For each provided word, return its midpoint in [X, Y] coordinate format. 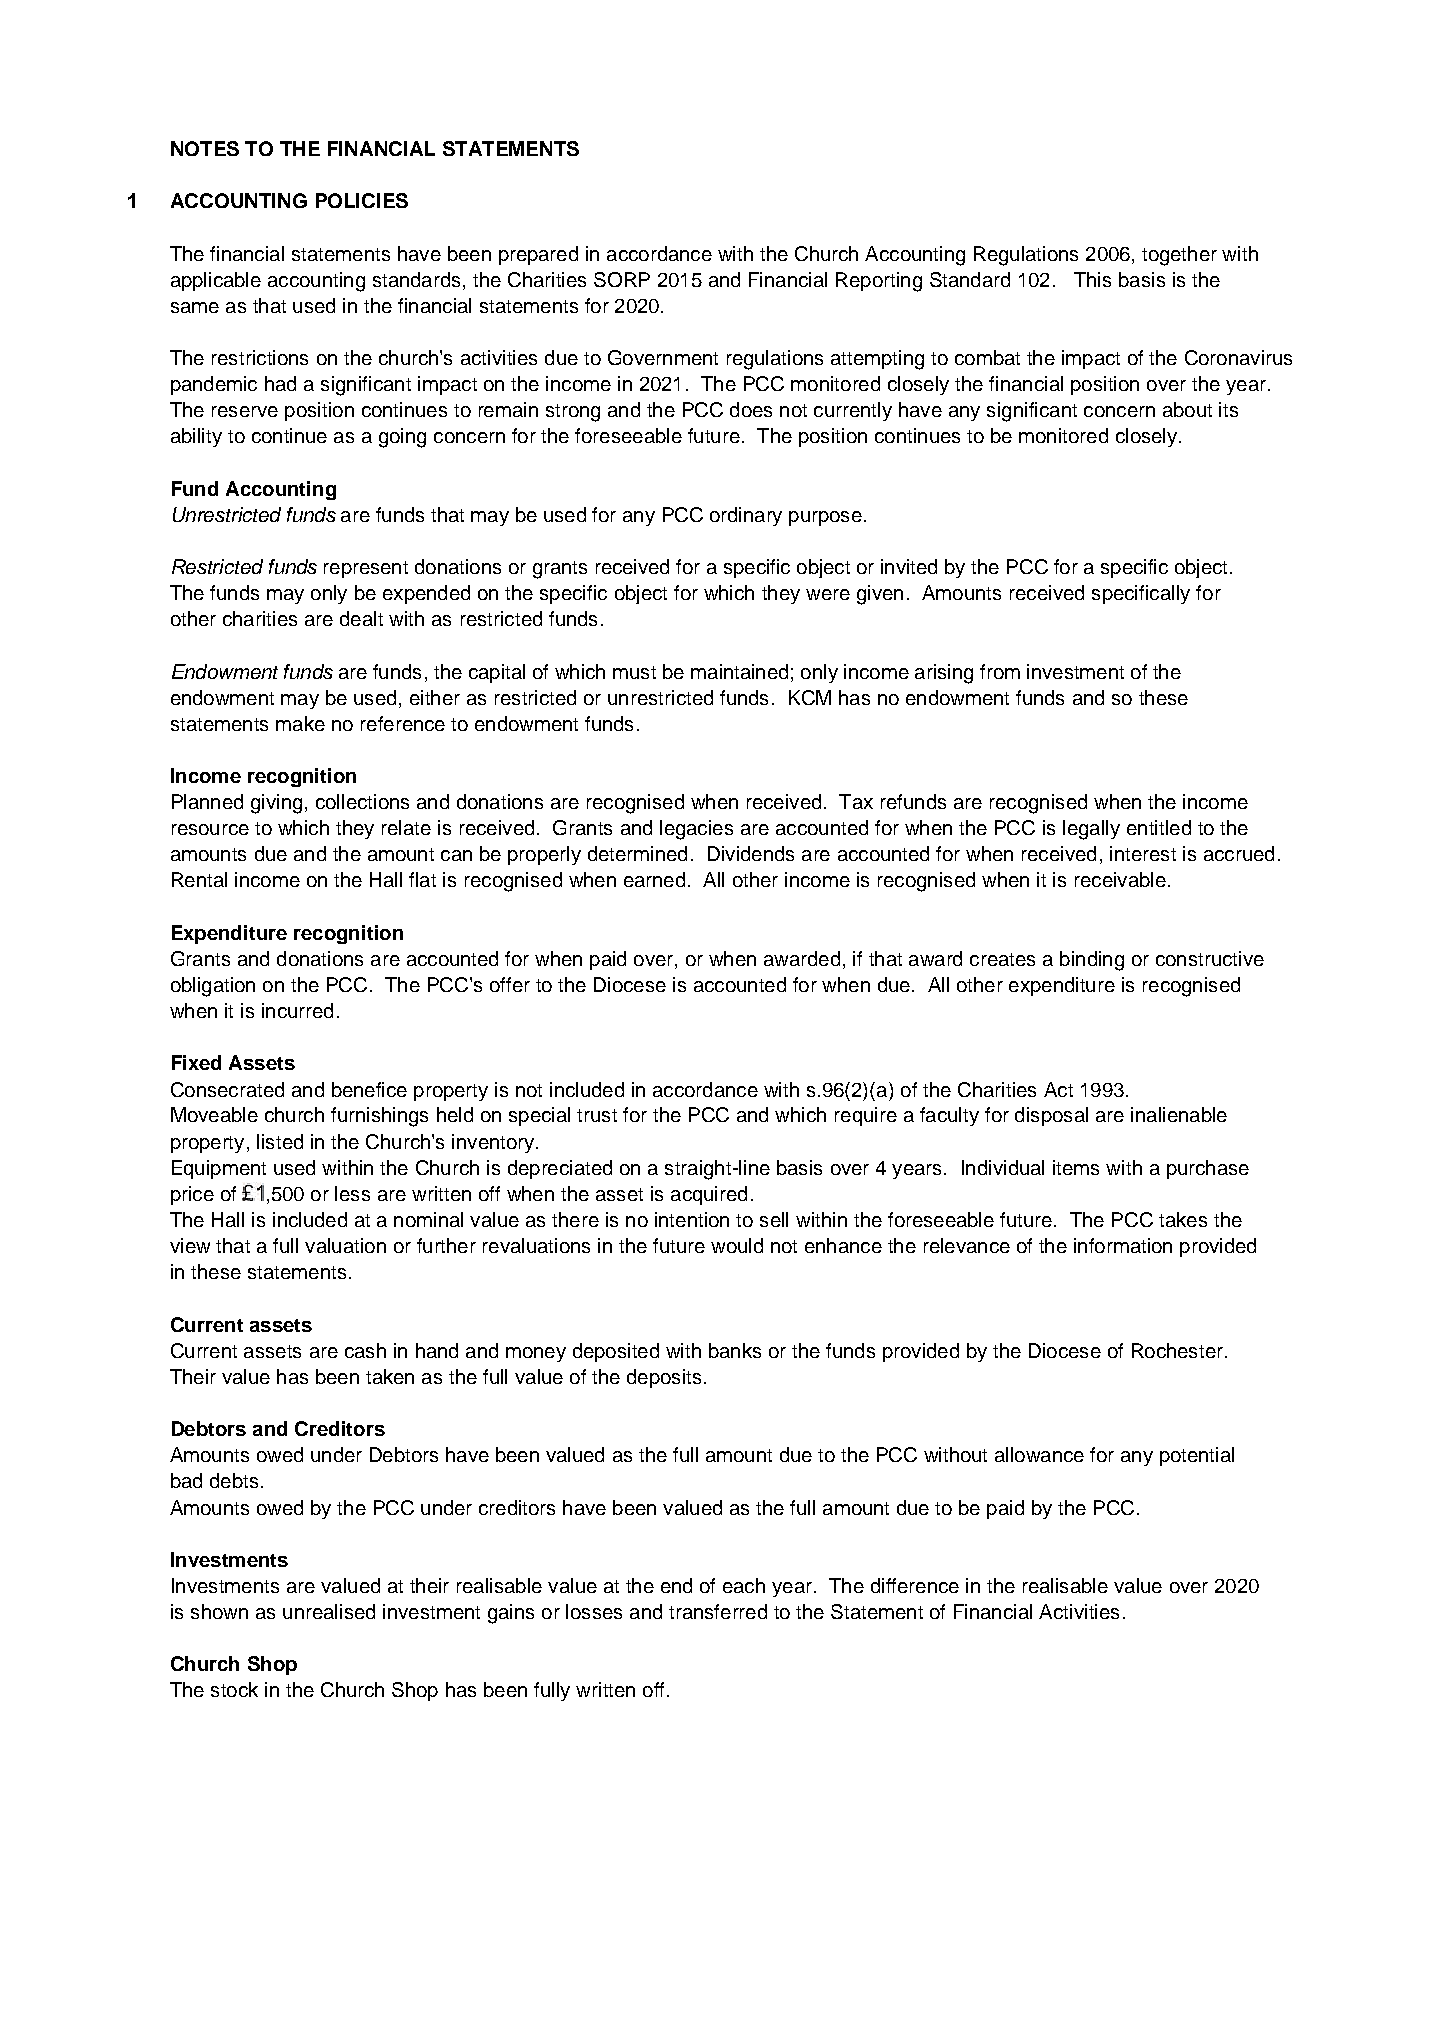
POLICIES [362, 200]
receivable [1120, 879]
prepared [538, 255]
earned [654, 879]
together [1179, 256]
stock [234, 1689]
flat [422, 879]
